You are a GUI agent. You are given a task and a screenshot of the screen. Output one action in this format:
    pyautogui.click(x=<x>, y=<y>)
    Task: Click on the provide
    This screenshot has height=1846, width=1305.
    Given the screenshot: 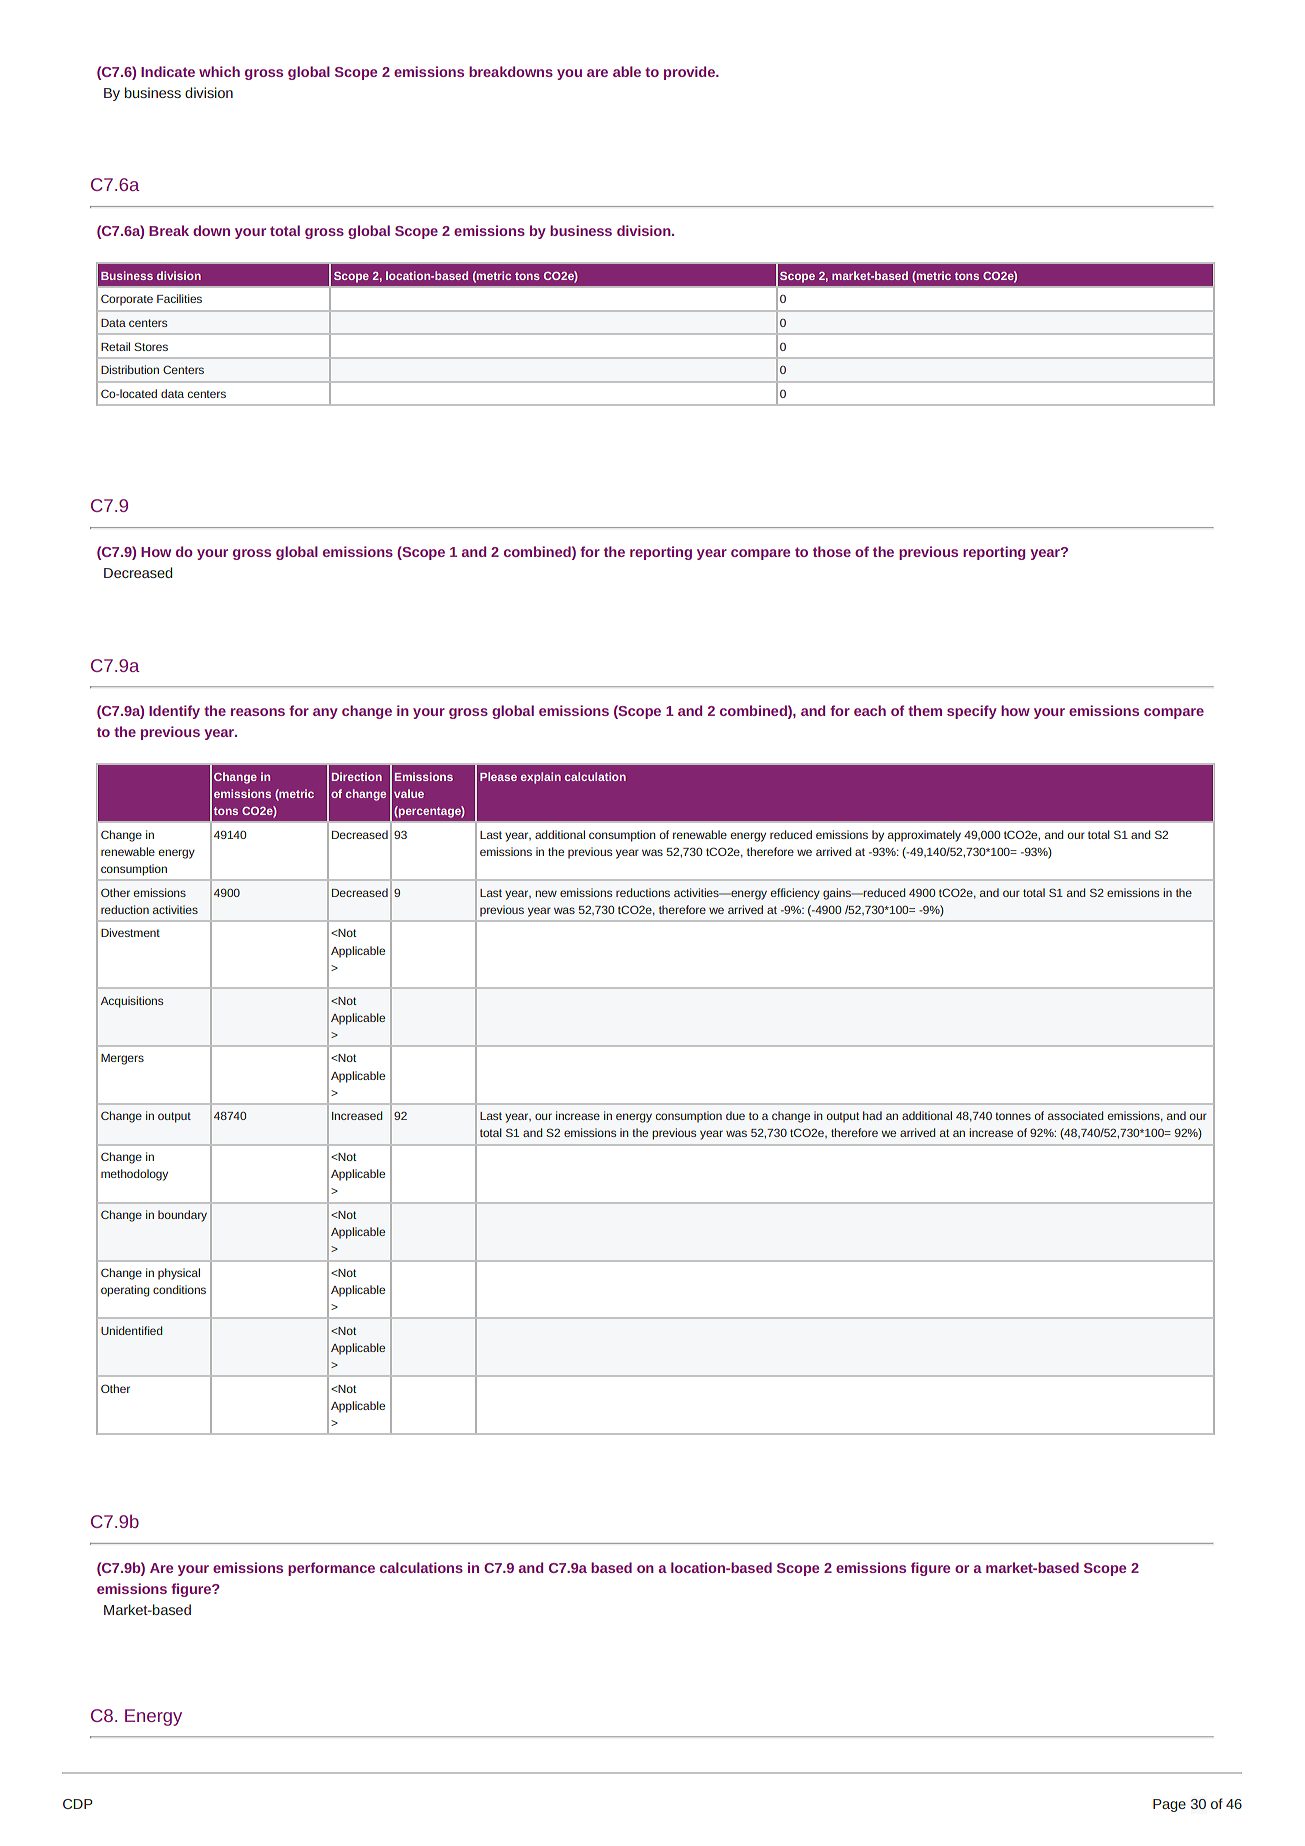 What is the action you would take?
    pyautogui.click(x=691, y=73)
